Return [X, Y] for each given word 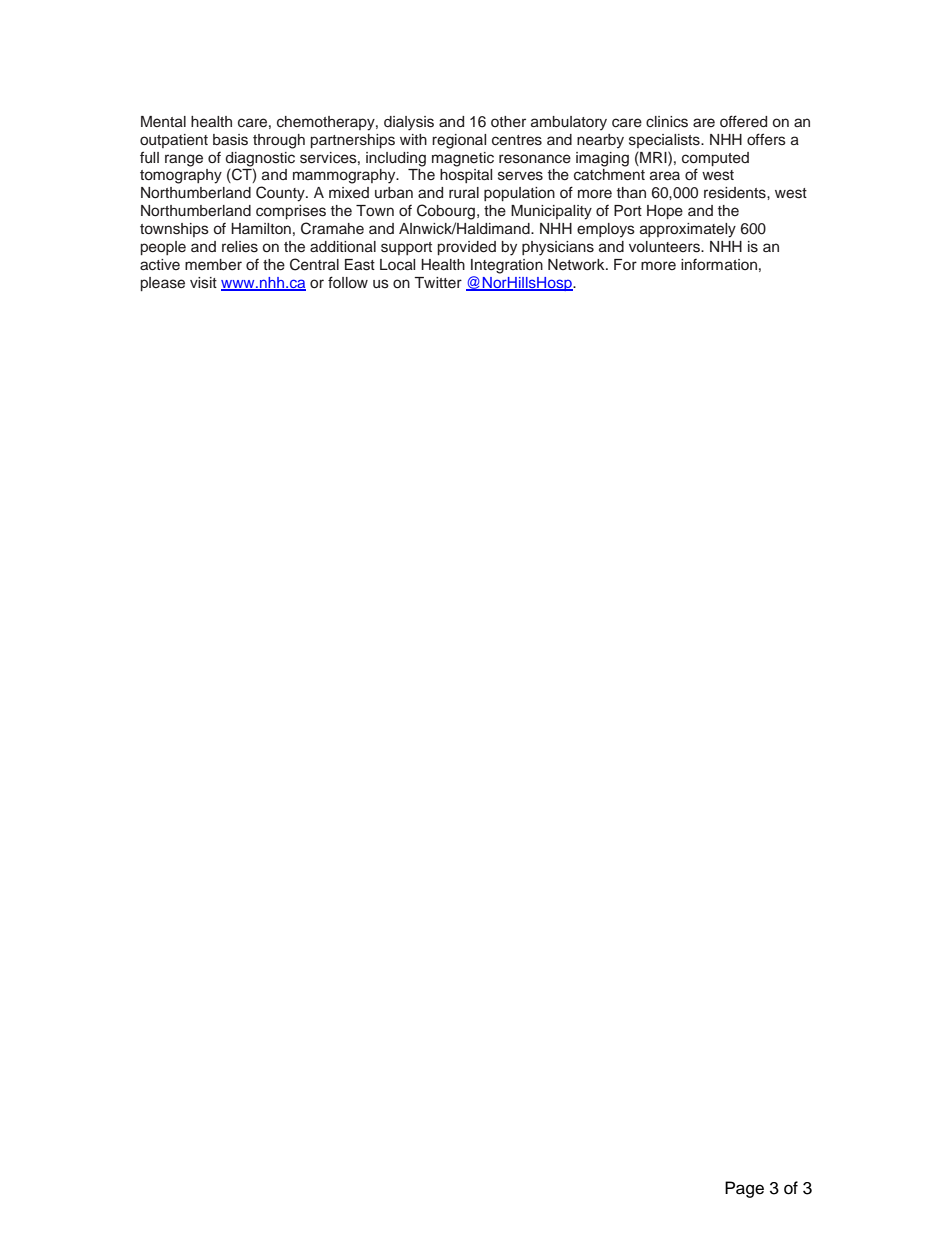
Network [577, 264]
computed [715, 159]
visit [203, 283]
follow [348, 282]
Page [744, 1189]
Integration [507, 266]
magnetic [463, 159]
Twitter [438, 282]
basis [230, 140]
